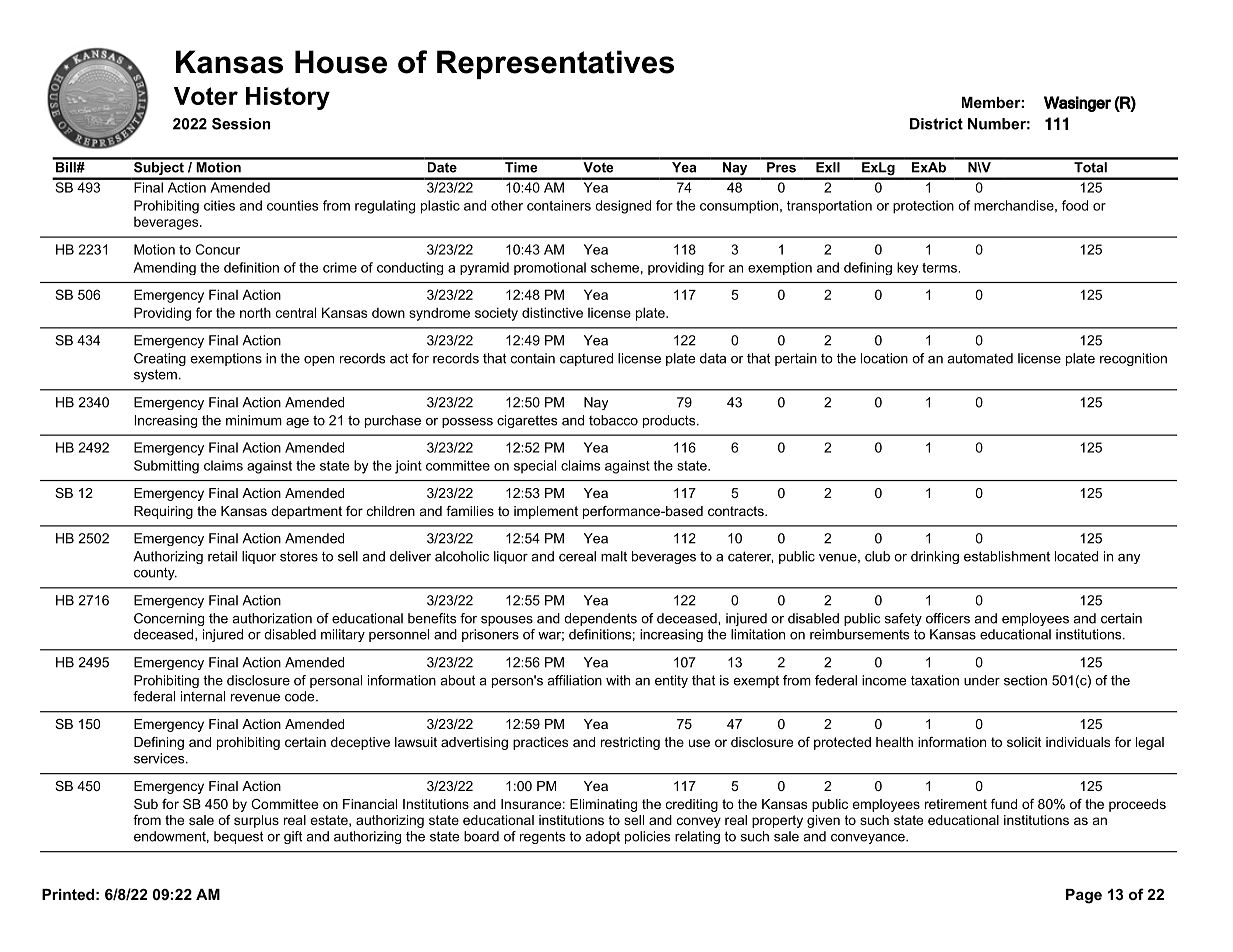  Describe the element at coordinates (940, 268) in the page. I see `terms` at that location.
